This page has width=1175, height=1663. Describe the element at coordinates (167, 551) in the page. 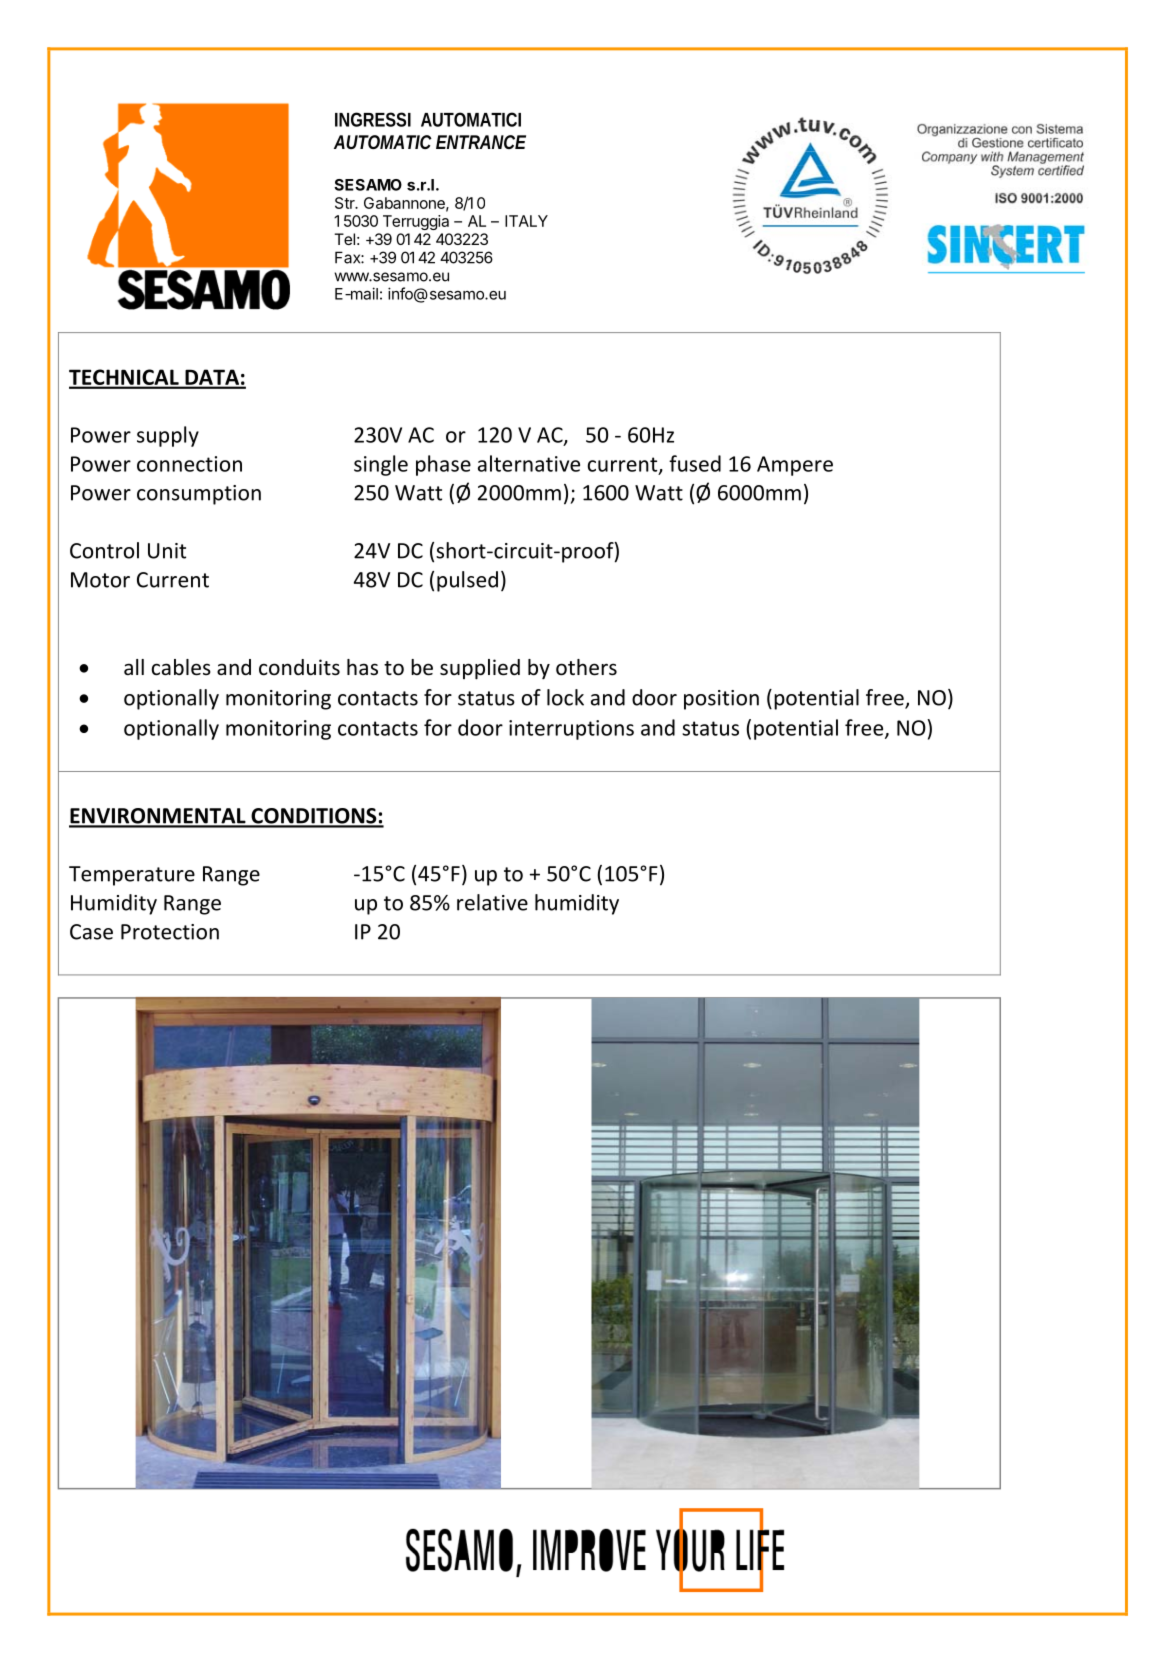

I see `Unit` at that location.
